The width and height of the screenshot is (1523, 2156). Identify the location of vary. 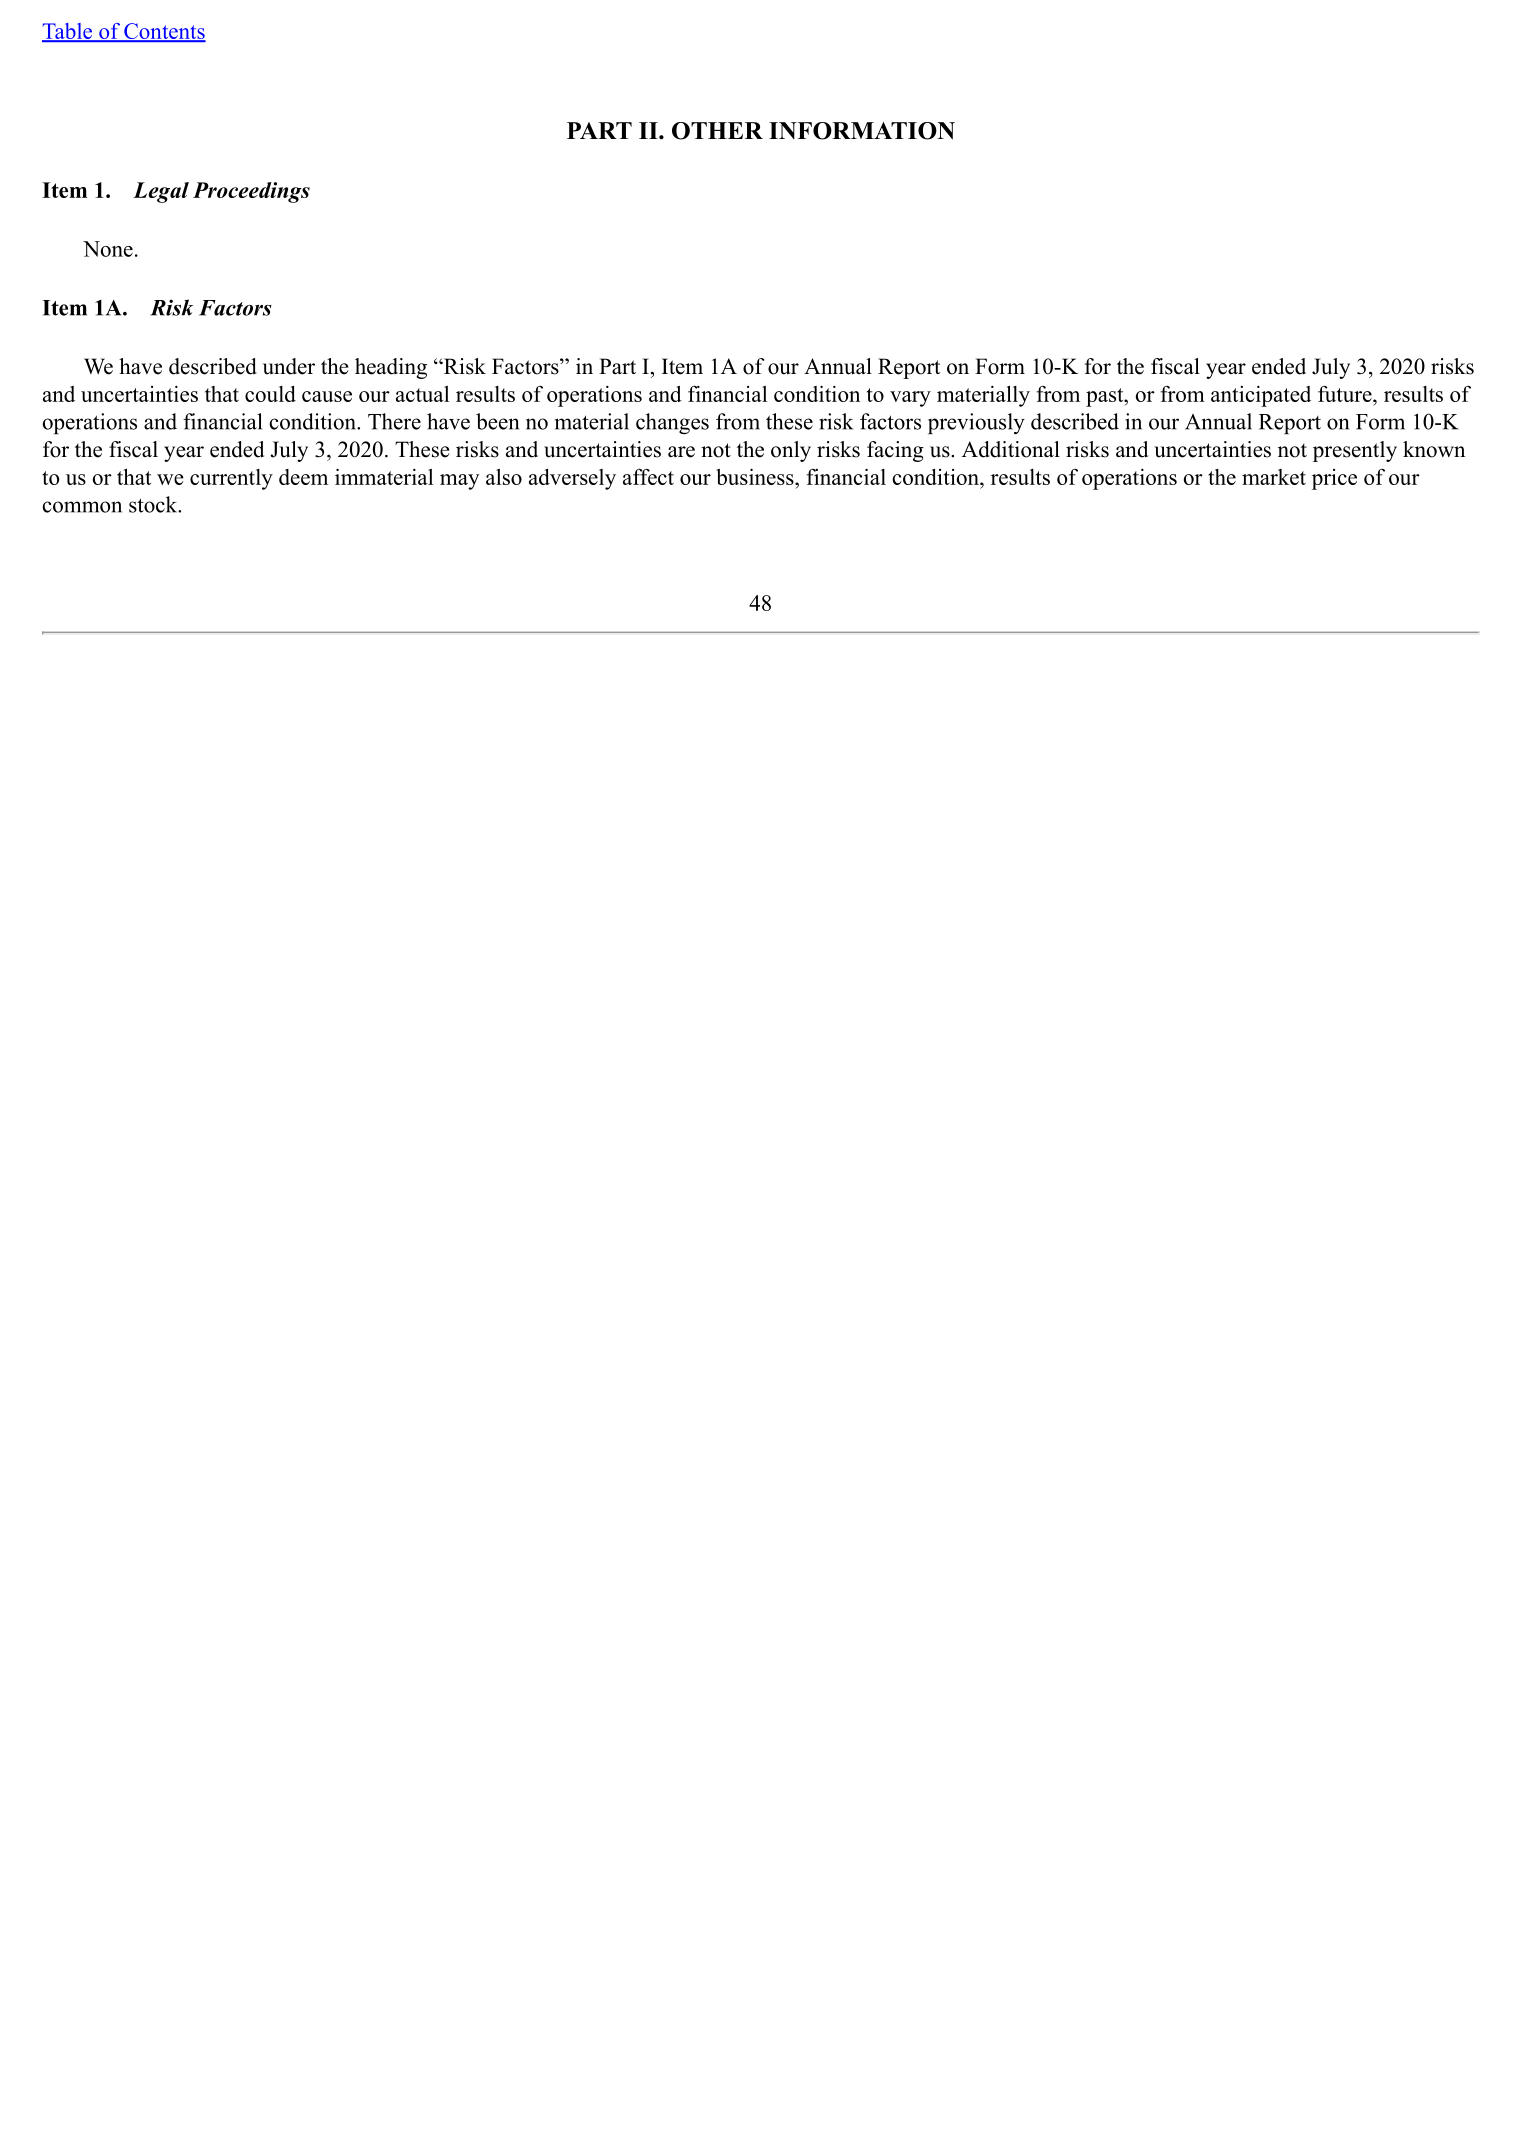
(910, 399).
